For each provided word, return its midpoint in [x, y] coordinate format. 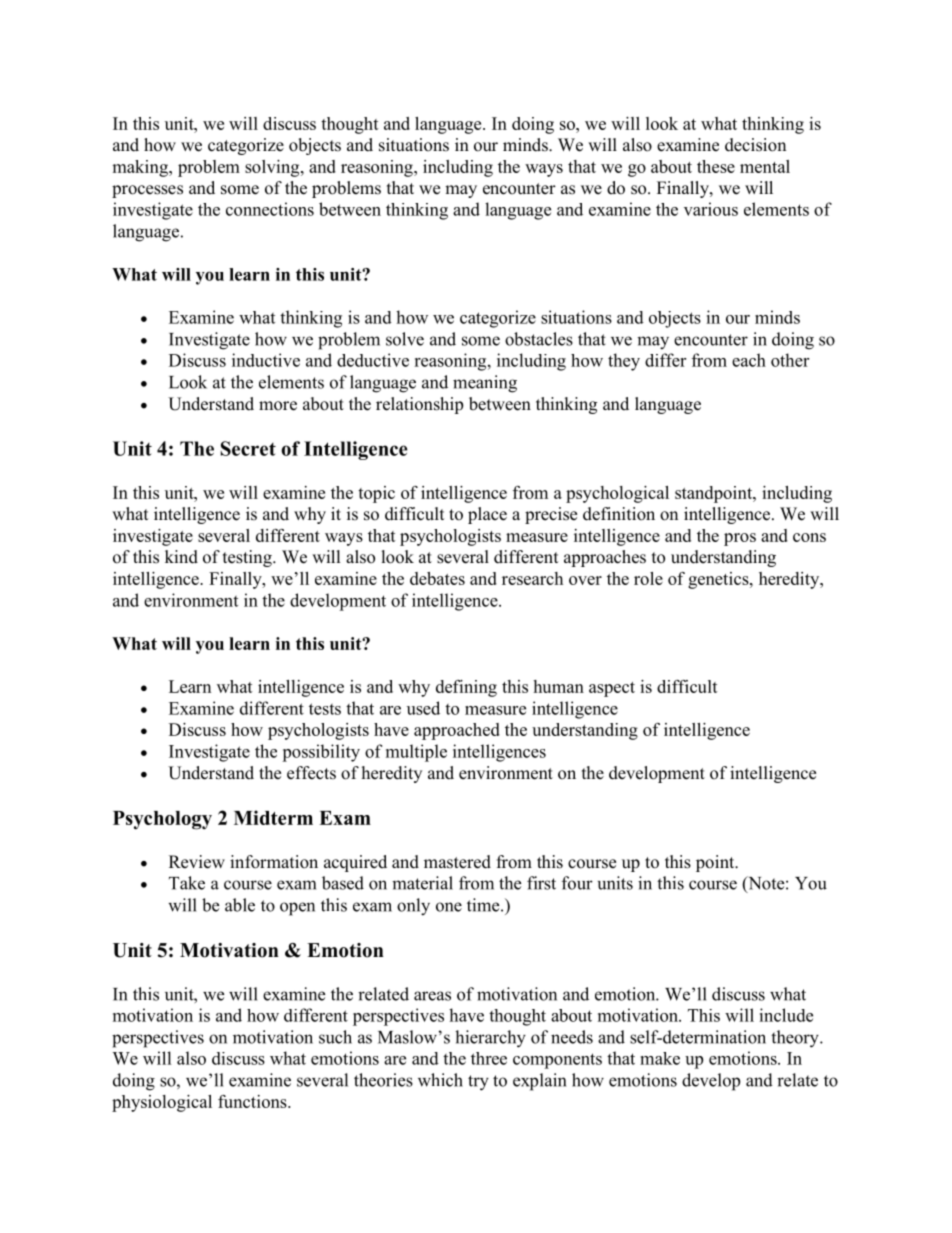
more [278, 406]
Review [197, 862]
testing [248, 558]
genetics [719, 580]
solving [273, 168]
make [660, 1058]
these [716, 166]
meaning [485, 384]
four [577, 883]
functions [253, 1101]
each [749, 360]
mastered [457, 862]
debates [437, 578]
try [478, 1083]
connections [270, 209]
